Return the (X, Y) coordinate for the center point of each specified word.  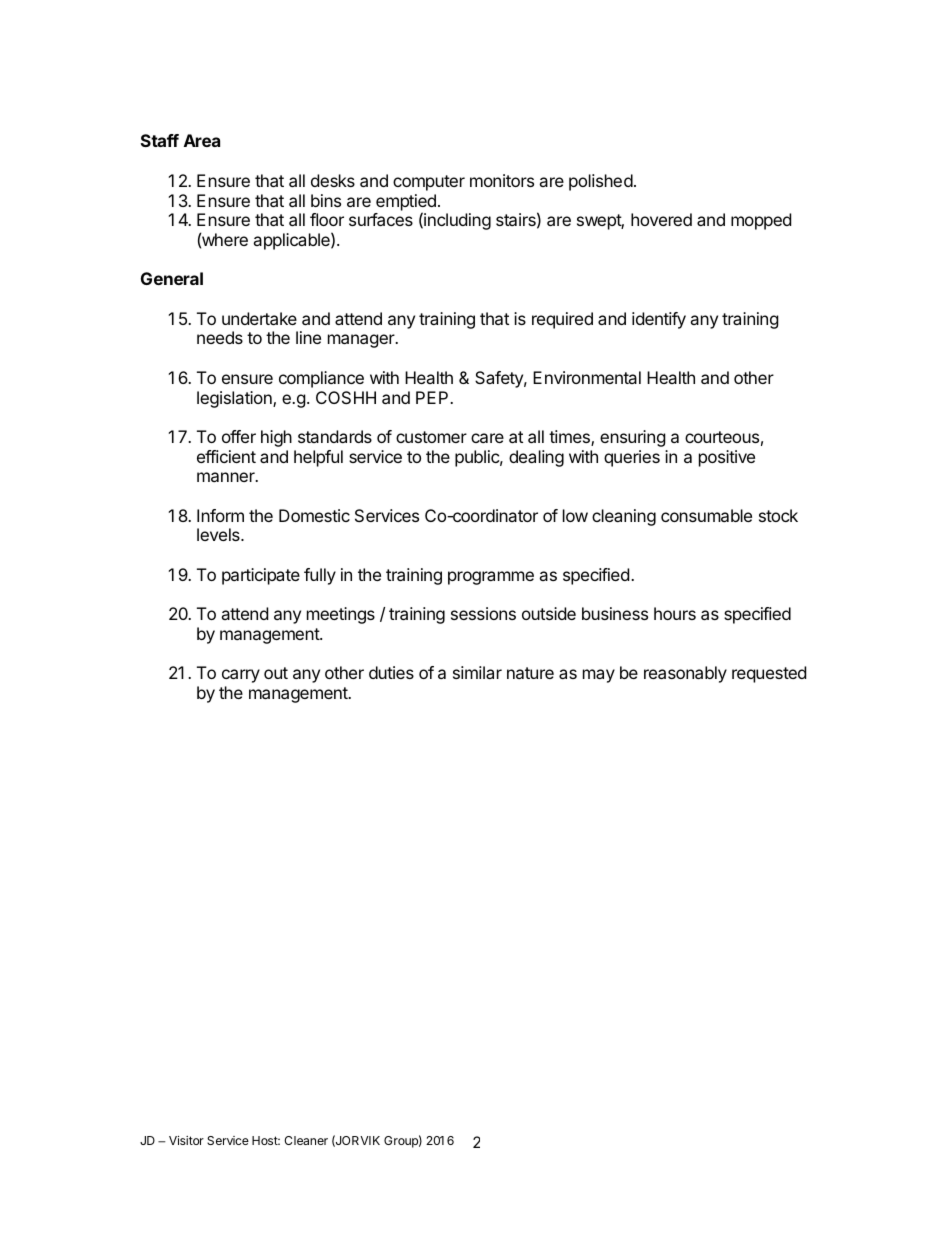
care (487, 438)
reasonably (685, 674)
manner (227, 477)
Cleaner (306, 1140)
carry (241, 676)
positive (727, 458)
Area (202, 140)
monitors (502, 180)
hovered (661, 219)
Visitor (186, 1140)
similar (477, 672)
